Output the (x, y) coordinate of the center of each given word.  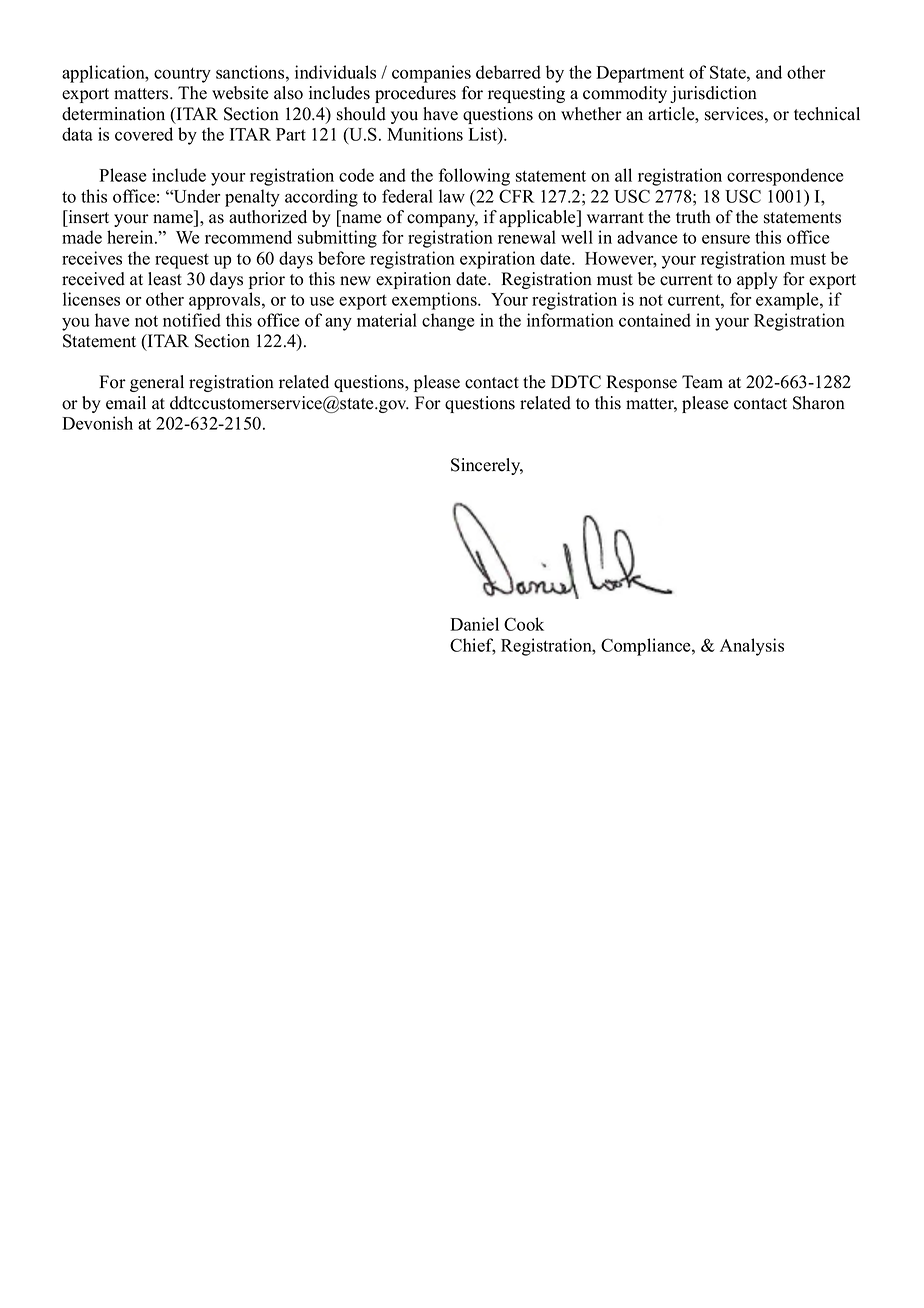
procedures (415, 94)
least (165, 279)
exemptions (435, 301)
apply (757, 280)
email (126, 403)
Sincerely (487, 466)
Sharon (819, 403)
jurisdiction (713, 94)
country (182, 75)
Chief (473, 646)
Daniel (474, 624)
